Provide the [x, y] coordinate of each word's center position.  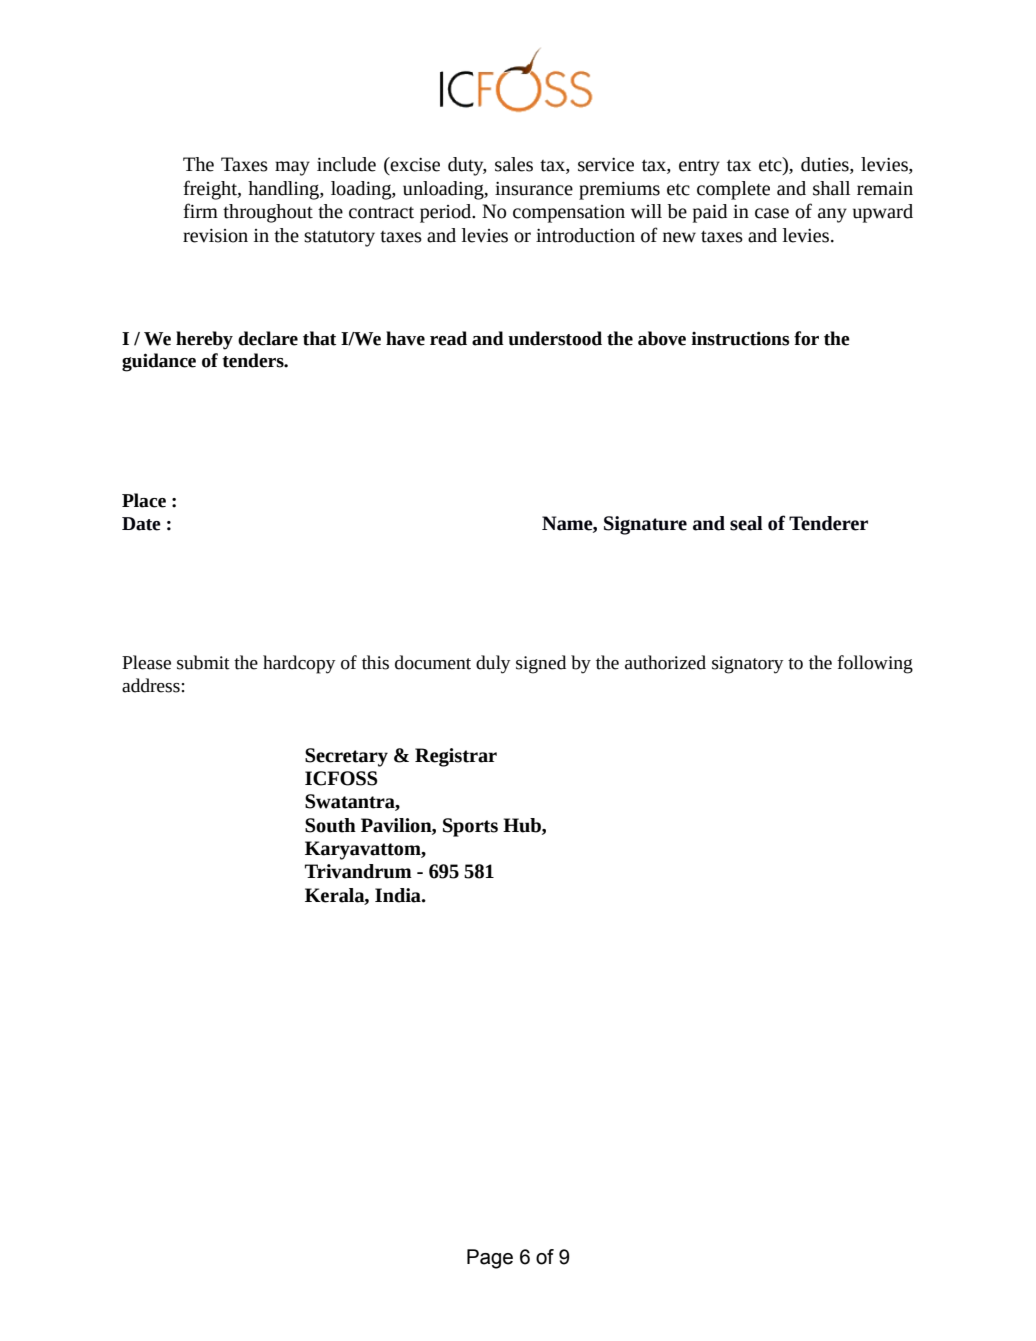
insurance [534, 189]
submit [203, 662]
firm [200, 210]
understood [555, 338]
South [330, 825]
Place [144, 500]
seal [746, 523]
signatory [748, 665]
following [875, 664]
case [772, 213]
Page [490, 1259]
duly [493, 664]
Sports [470, 827]
